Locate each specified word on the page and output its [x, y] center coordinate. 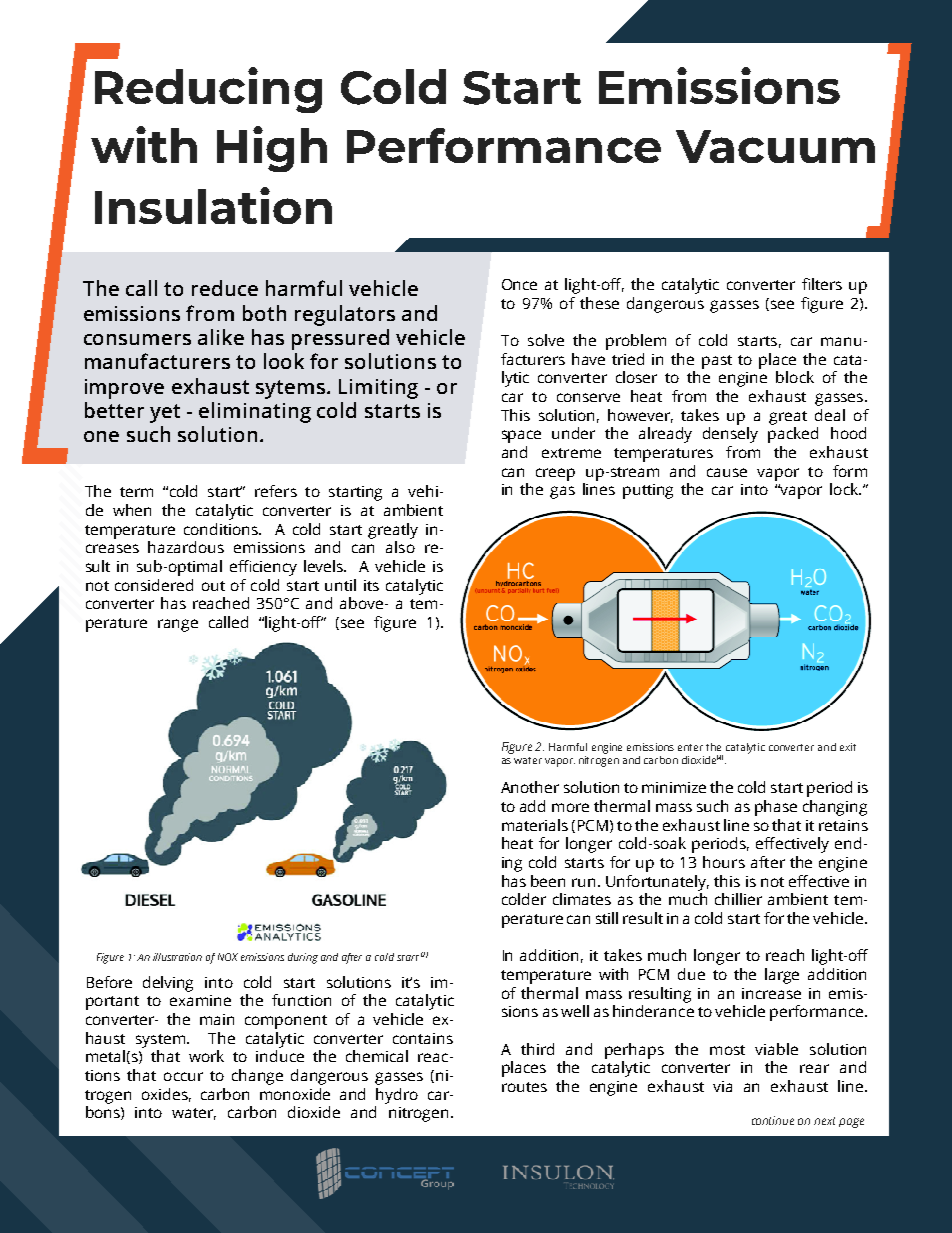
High [272, 149]
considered [154, 585]
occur [183, 1076]
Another [530, 787]
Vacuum [775, 146]
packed [793, 435]
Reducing [208, 90]
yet [165, 413]
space [521, 436]
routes [524, 1087]
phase [776, 808]
